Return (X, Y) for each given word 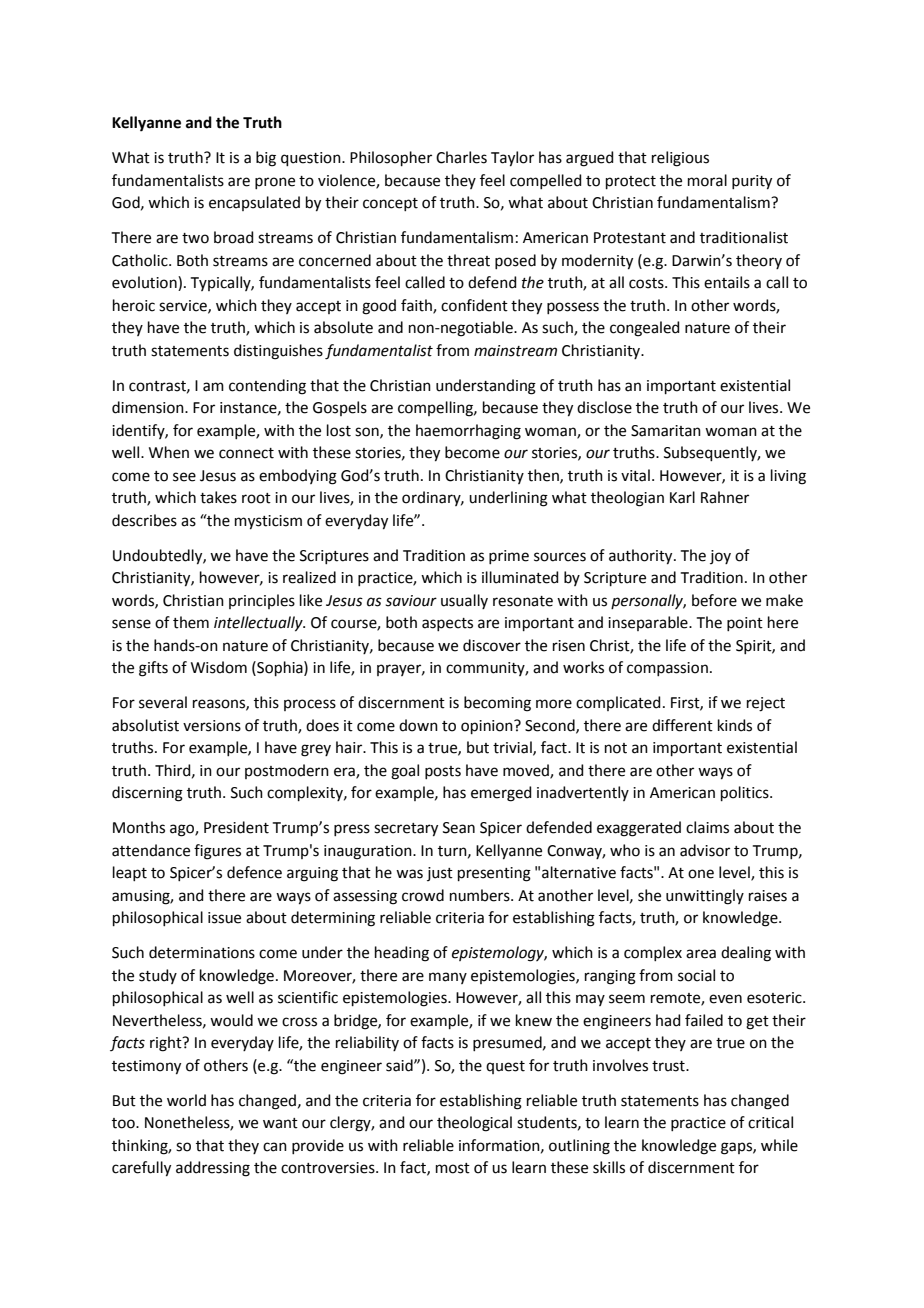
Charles (461, 157)
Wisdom (219, 667)
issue (224, 918)
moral (707, 180)
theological (474, 1124)
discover (492, 645)
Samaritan (666, 431)
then (544, 476)
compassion (667, 669)
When (169, 452)
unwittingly (705, 897)
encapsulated (254, 203)
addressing (213, 1169)
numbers (481, 895)
